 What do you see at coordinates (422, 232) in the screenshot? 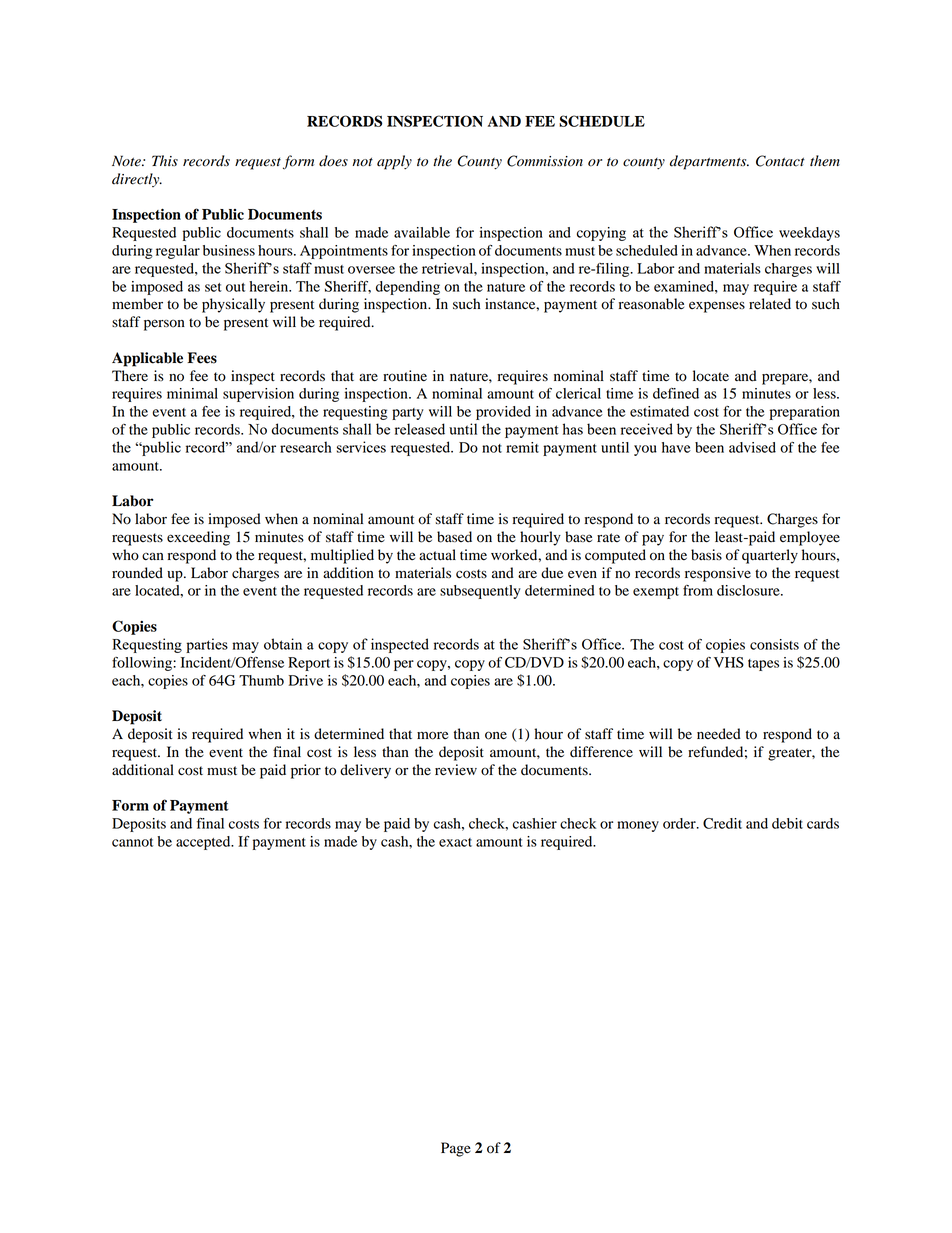
I see `available` at bounding box center [422, 232].
